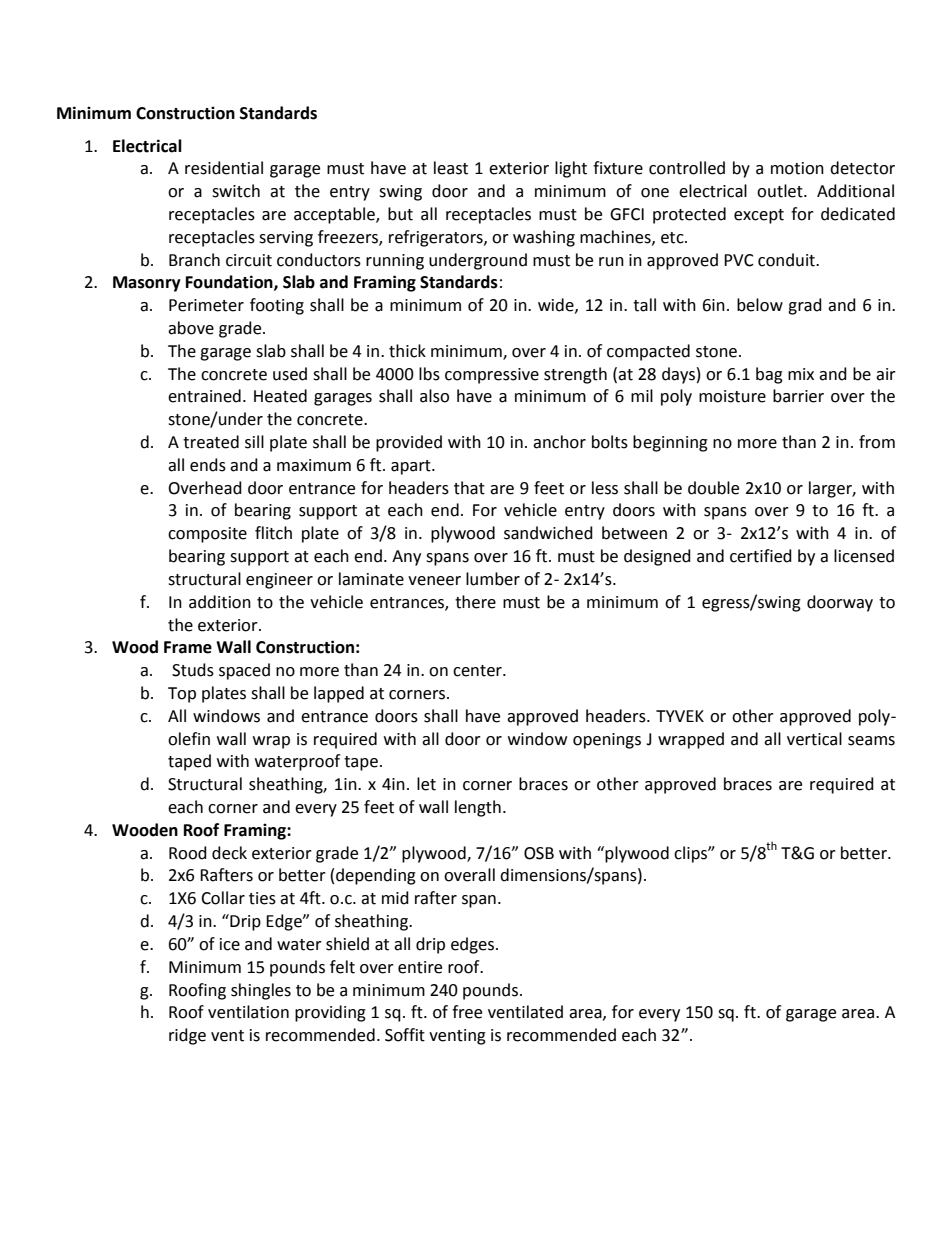 The image size is (952, 1233). Describe the element at coordinates (781, 191) in the image. I see `outlet` at that location.
